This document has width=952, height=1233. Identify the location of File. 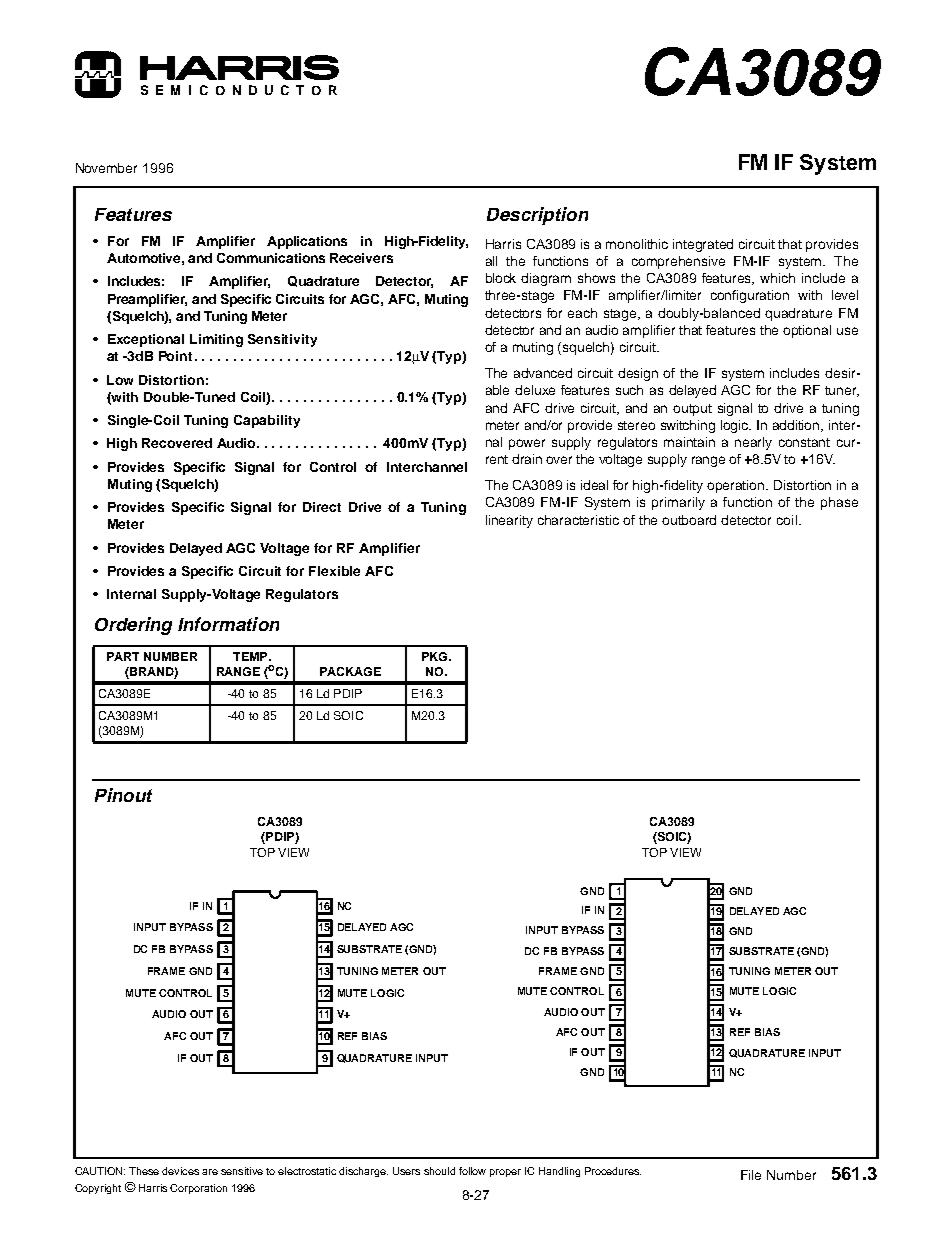
(751, 1175).
